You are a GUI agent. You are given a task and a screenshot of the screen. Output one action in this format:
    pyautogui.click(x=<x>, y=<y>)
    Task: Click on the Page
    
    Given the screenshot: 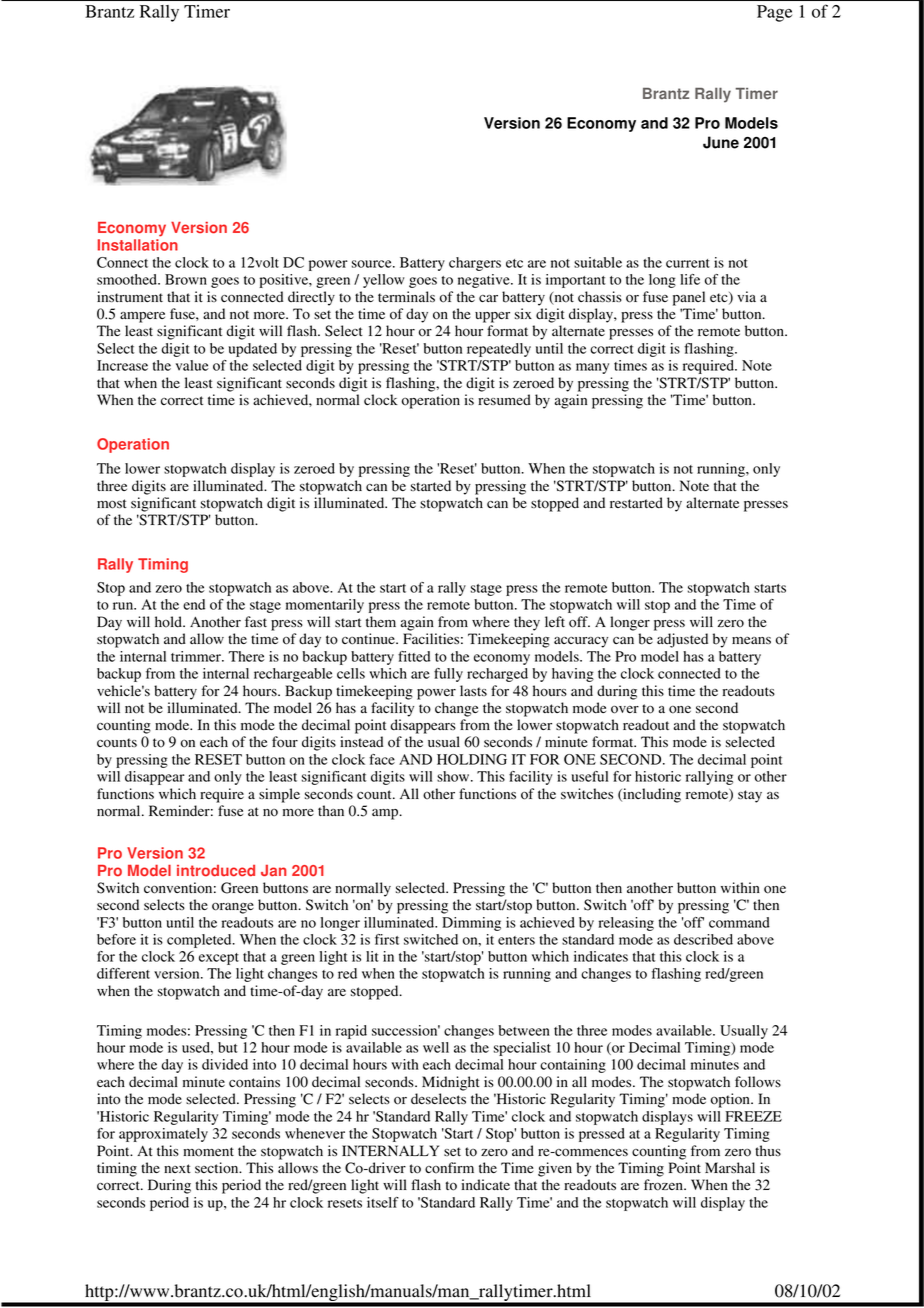 What is the action you would take?
    pyautogui.click(x=774, y=13)
